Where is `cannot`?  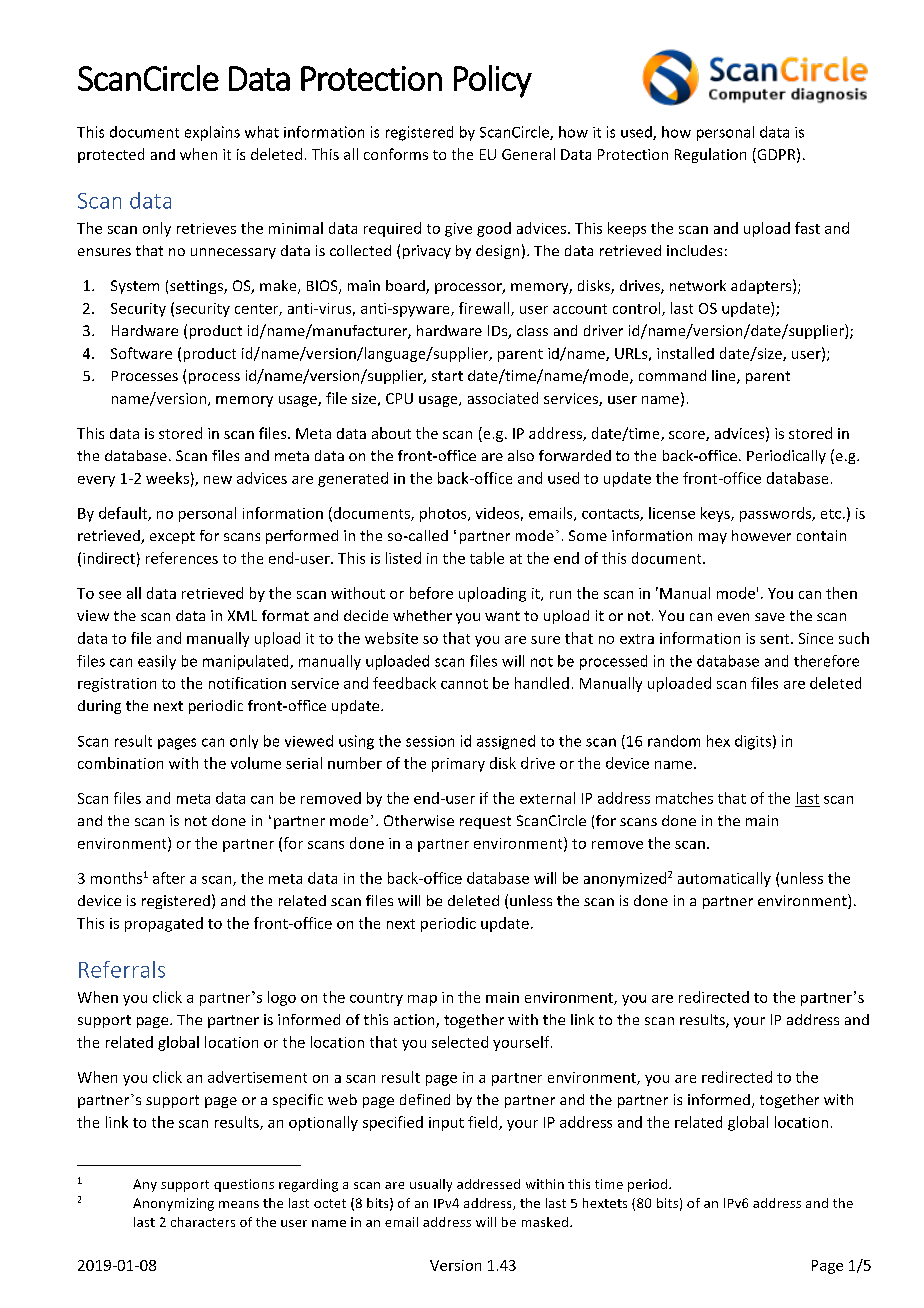 cannot is located at coordinates (464, 684).
